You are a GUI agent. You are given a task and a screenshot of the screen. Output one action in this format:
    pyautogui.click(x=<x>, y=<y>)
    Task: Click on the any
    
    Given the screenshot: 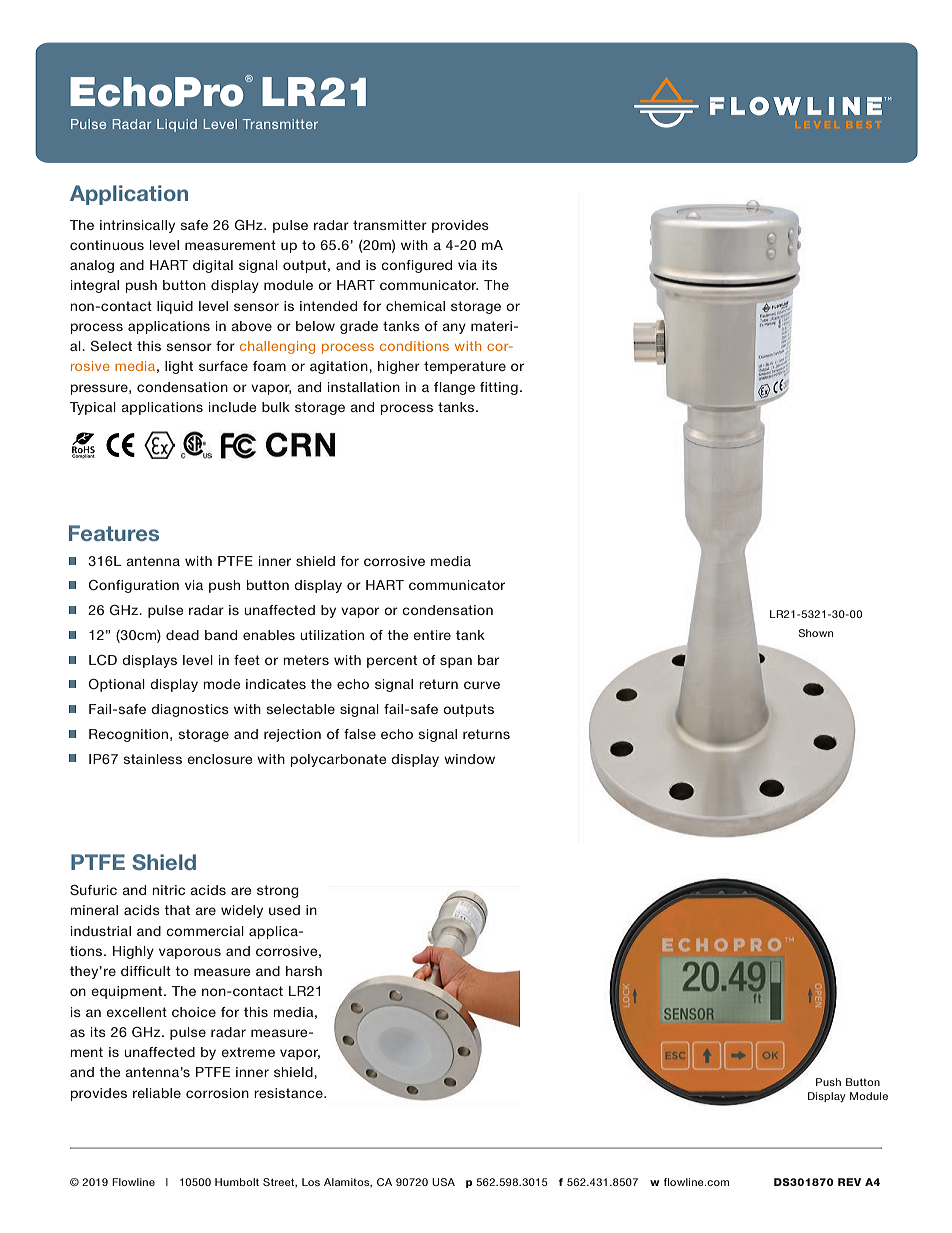 What is the action you would take?
    pyautogui.click(x=454, y=328)
